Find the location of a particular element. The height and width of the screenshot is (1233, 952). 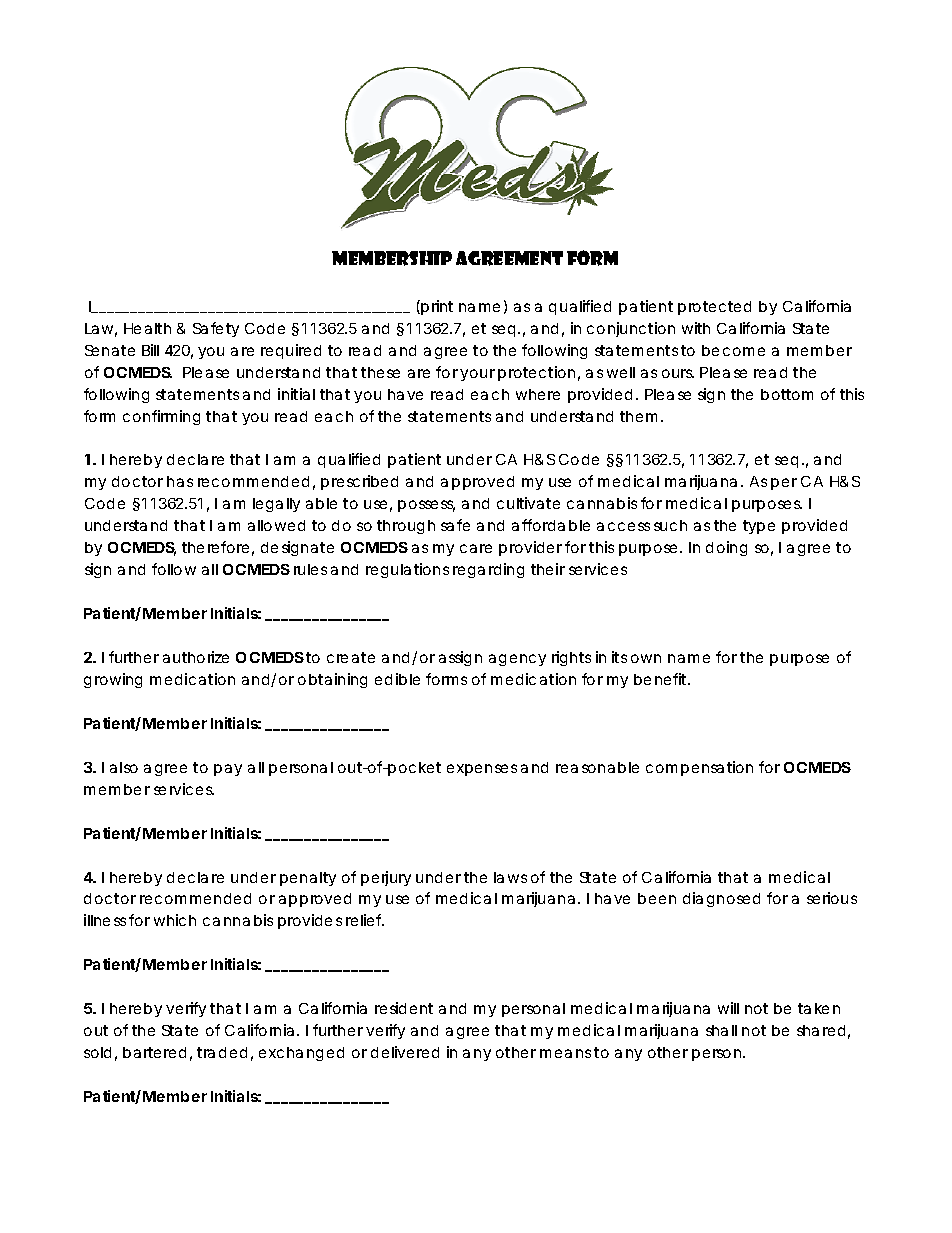

become is located at coordinates (733, 350).
